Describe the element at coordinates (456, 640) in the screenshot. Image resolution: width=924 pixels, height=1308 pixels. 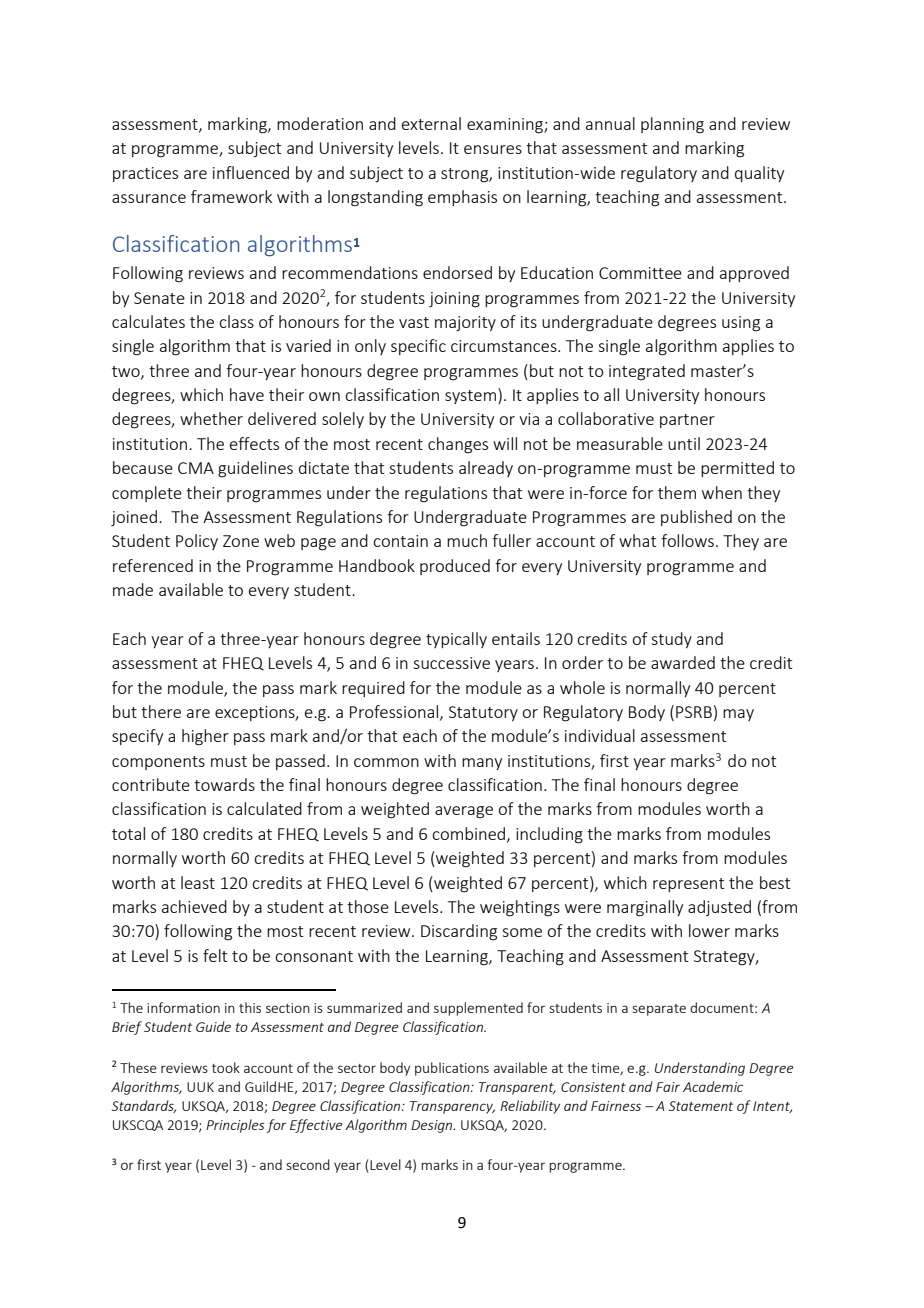
I see `typically` at that location.
